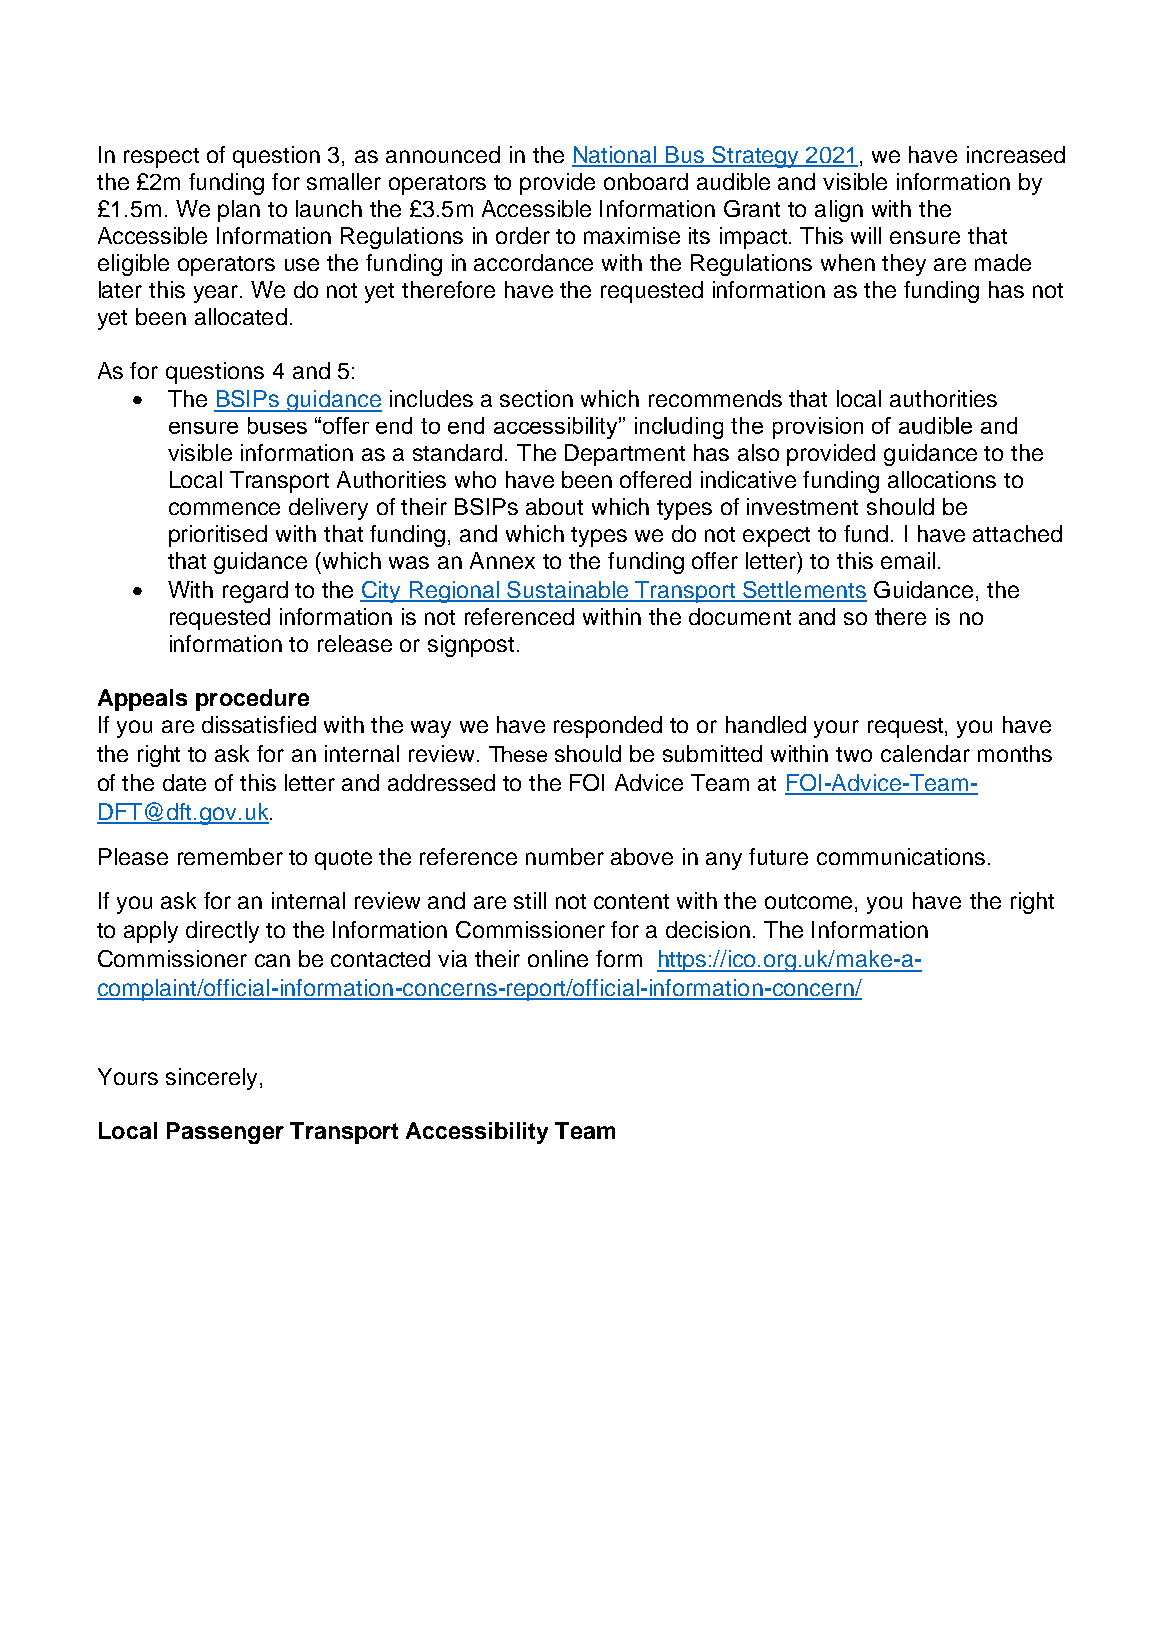 This page has width=1164, height=1646. What do you see at coordinates (184, 782) in the page?
I see `date` at bounding box center [184, 782].
